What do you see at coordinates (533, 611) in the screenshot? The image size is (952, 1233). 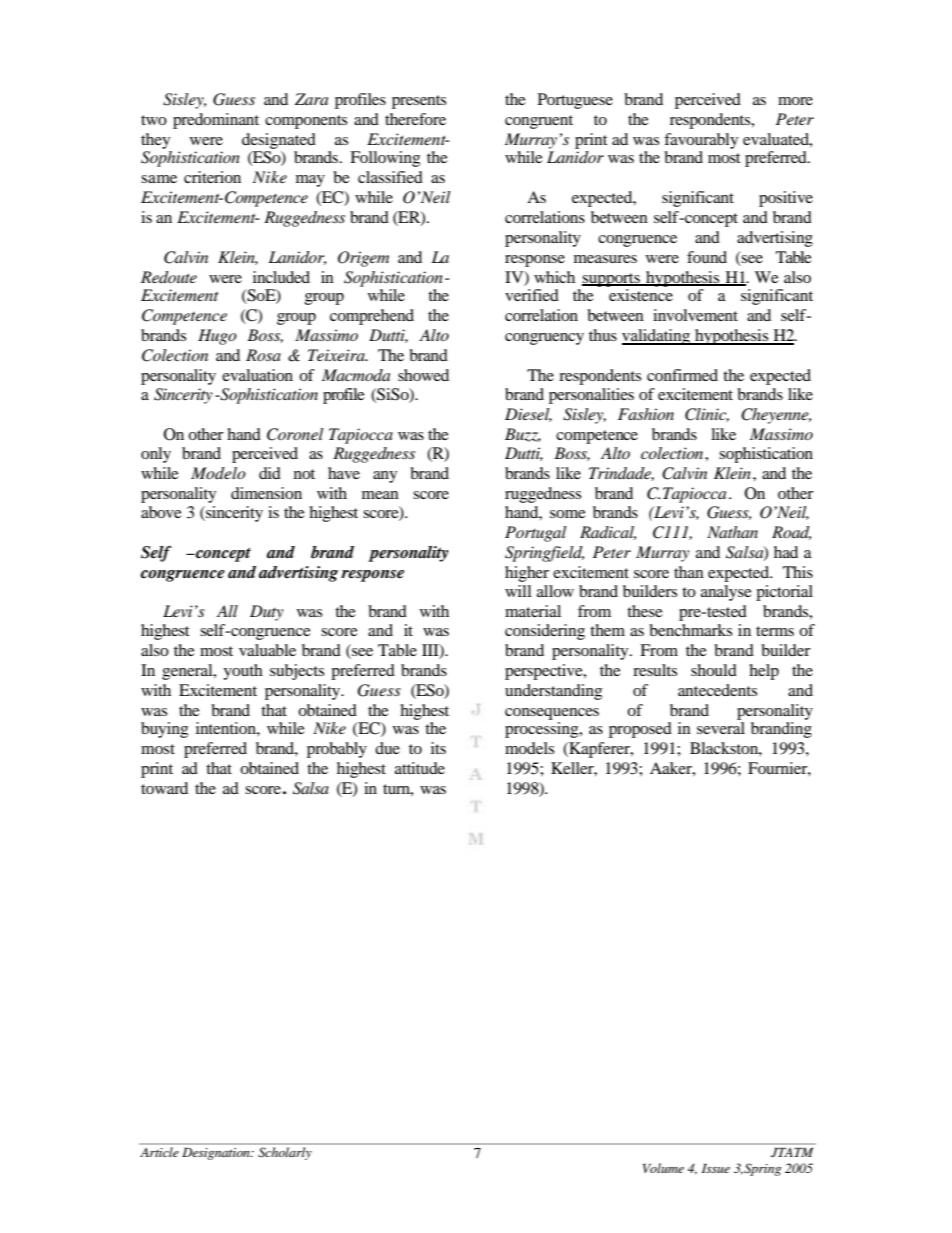 I see `material` at bounding box center [533, 611].
